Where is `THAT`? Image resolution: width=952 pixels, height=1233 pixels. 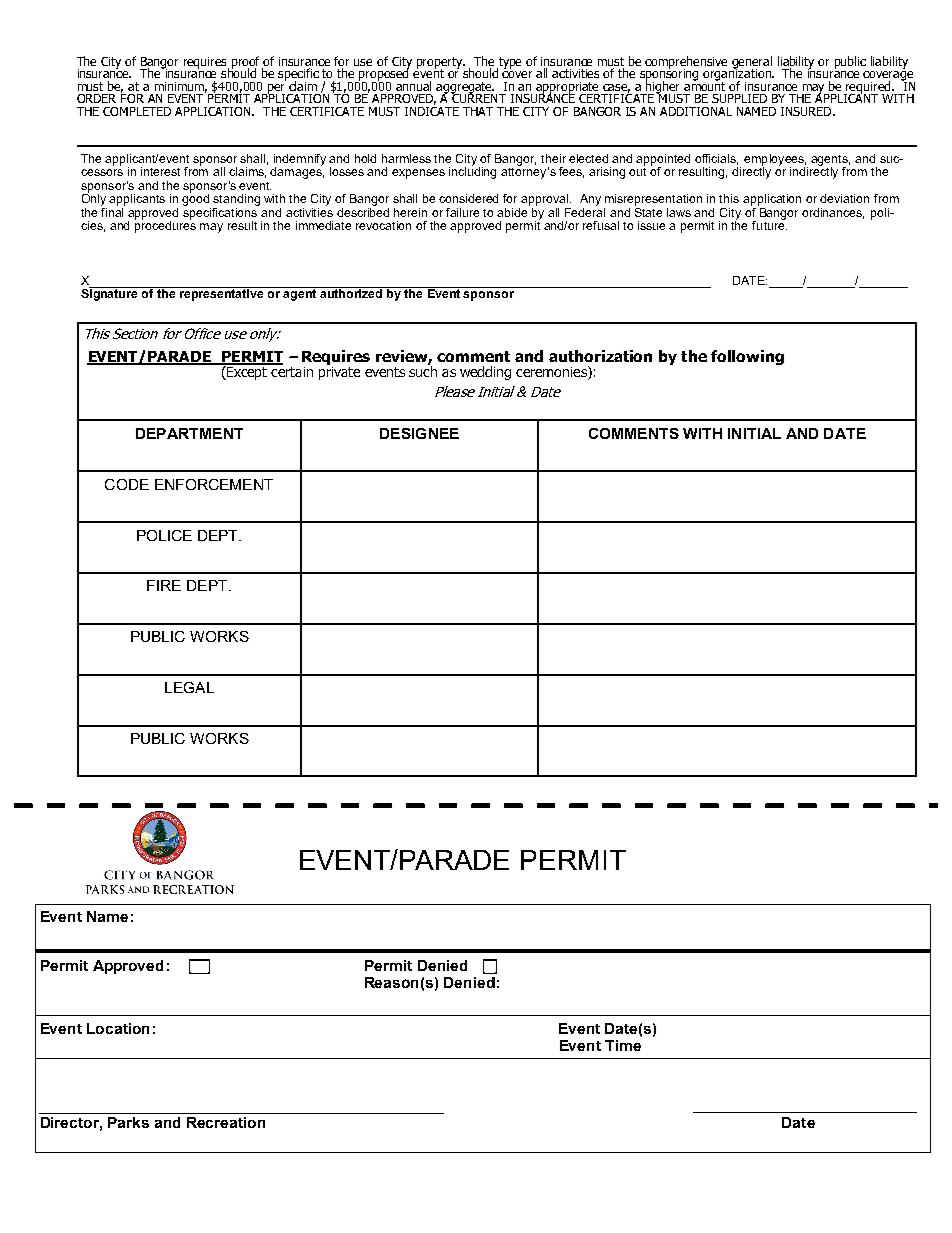
THAT is located at coordinates (478, 111).
